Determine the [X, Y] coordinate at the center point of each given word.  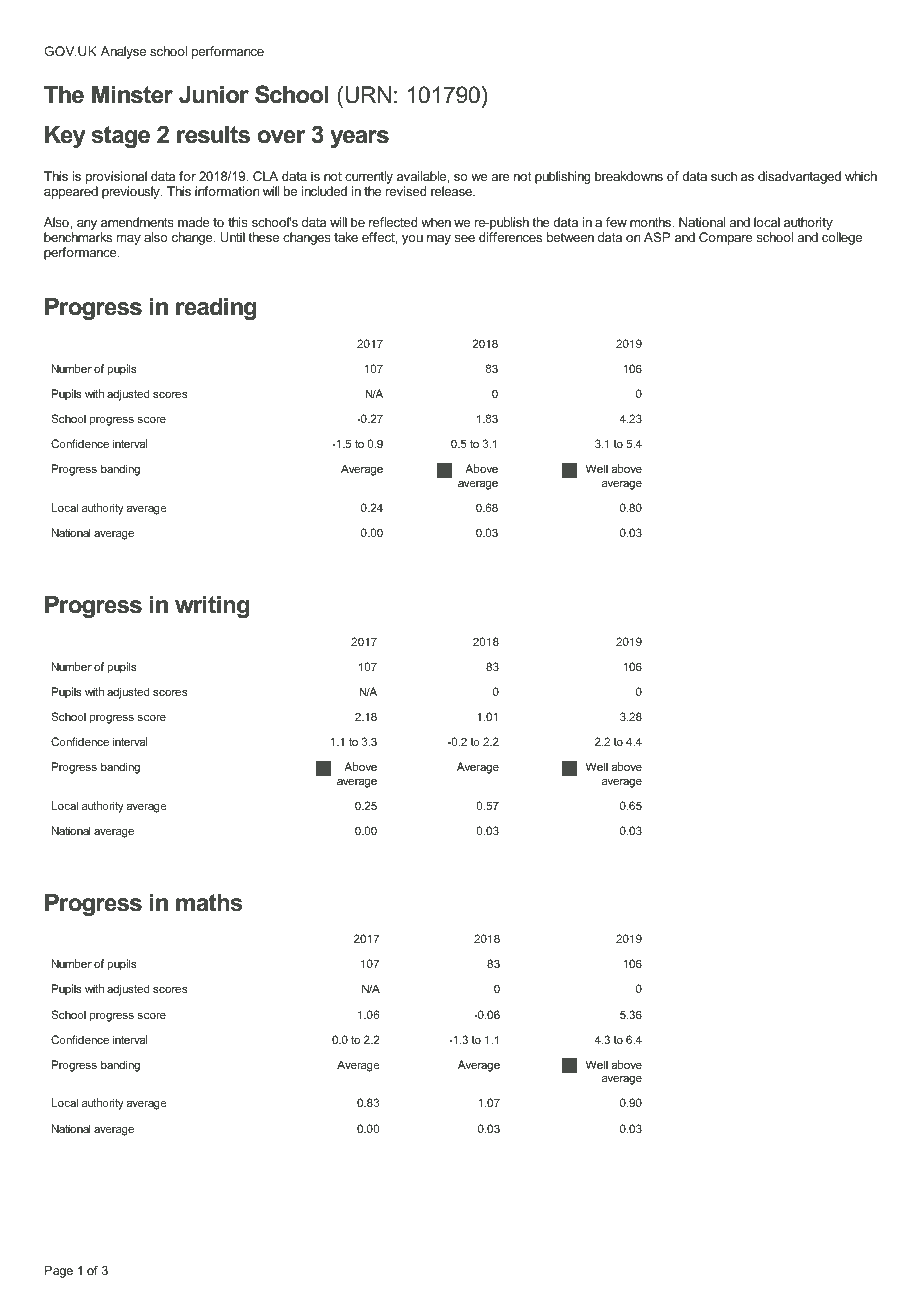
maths [209, 902]
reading [216, 308]
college [842, 238]
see [465, 238]
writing [212, 606]
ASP [657, 237]
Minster [132, 94]
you [412, 240]
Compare [726, 238]
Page [59, 1272]
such [724, 176]
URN [368, 95]
